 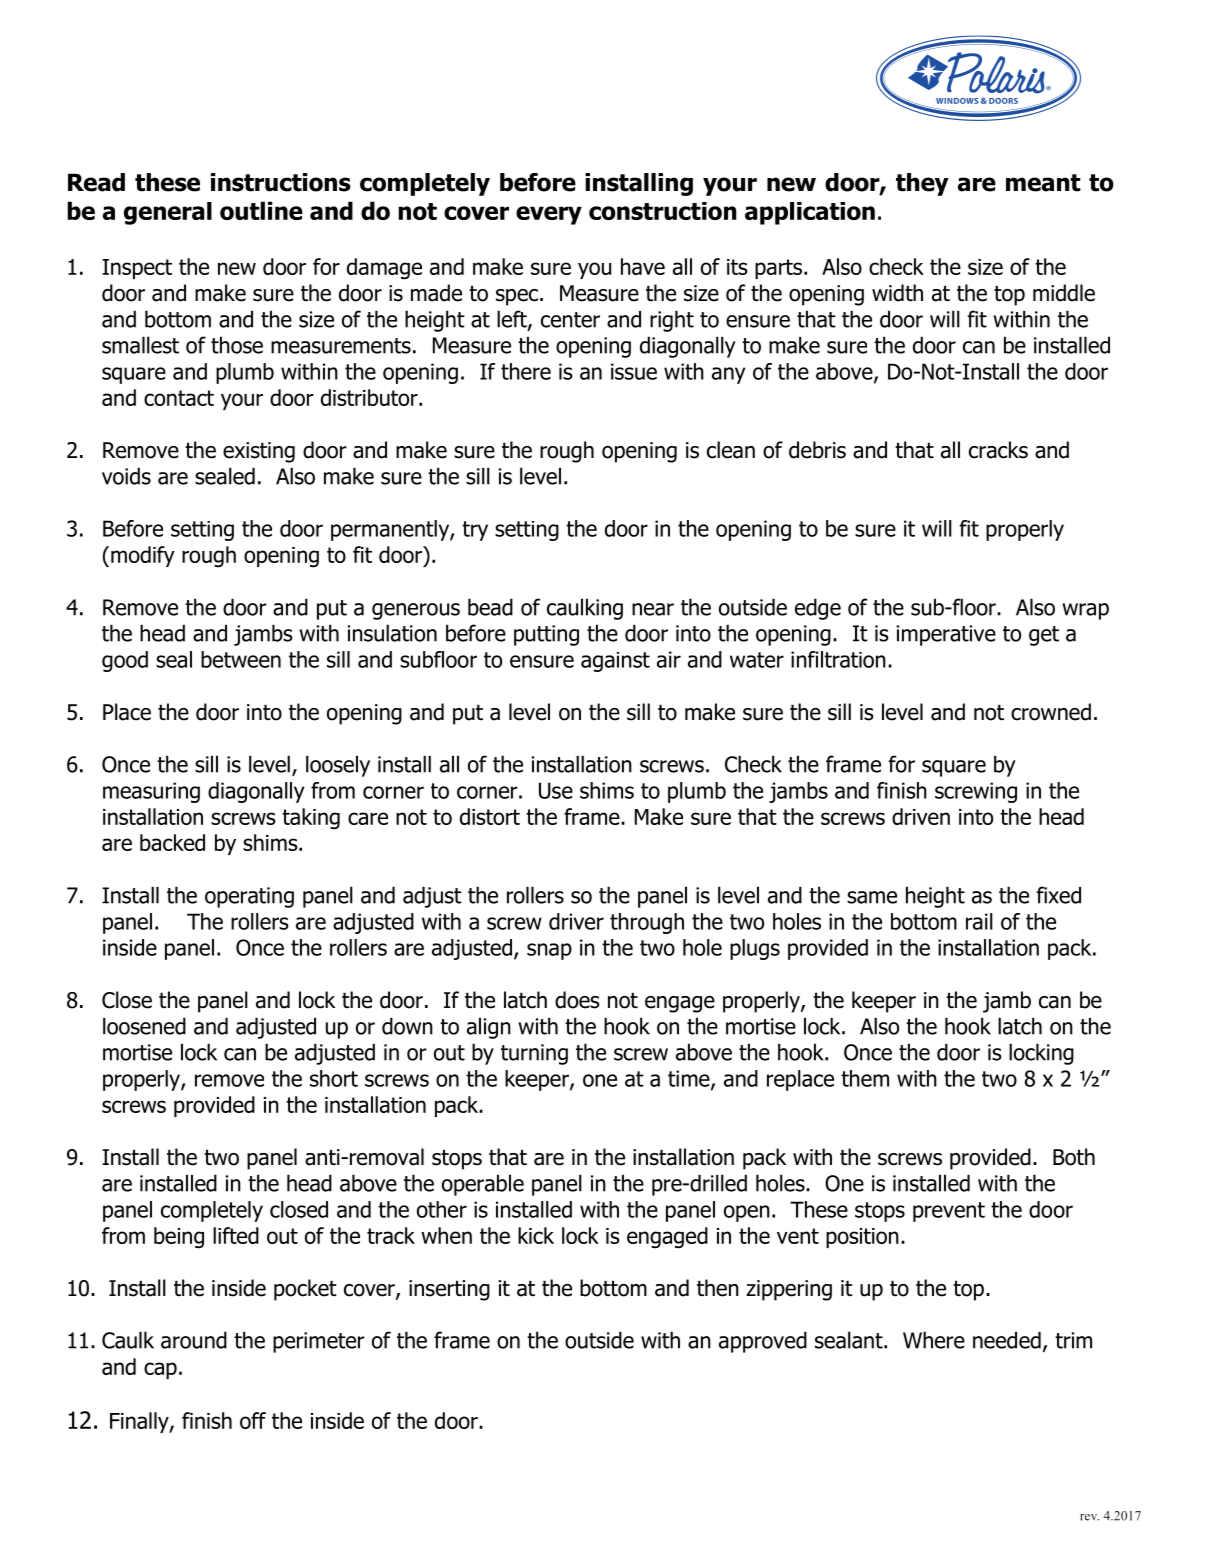 I want to click on turning, so click(x=534, y=1054).
